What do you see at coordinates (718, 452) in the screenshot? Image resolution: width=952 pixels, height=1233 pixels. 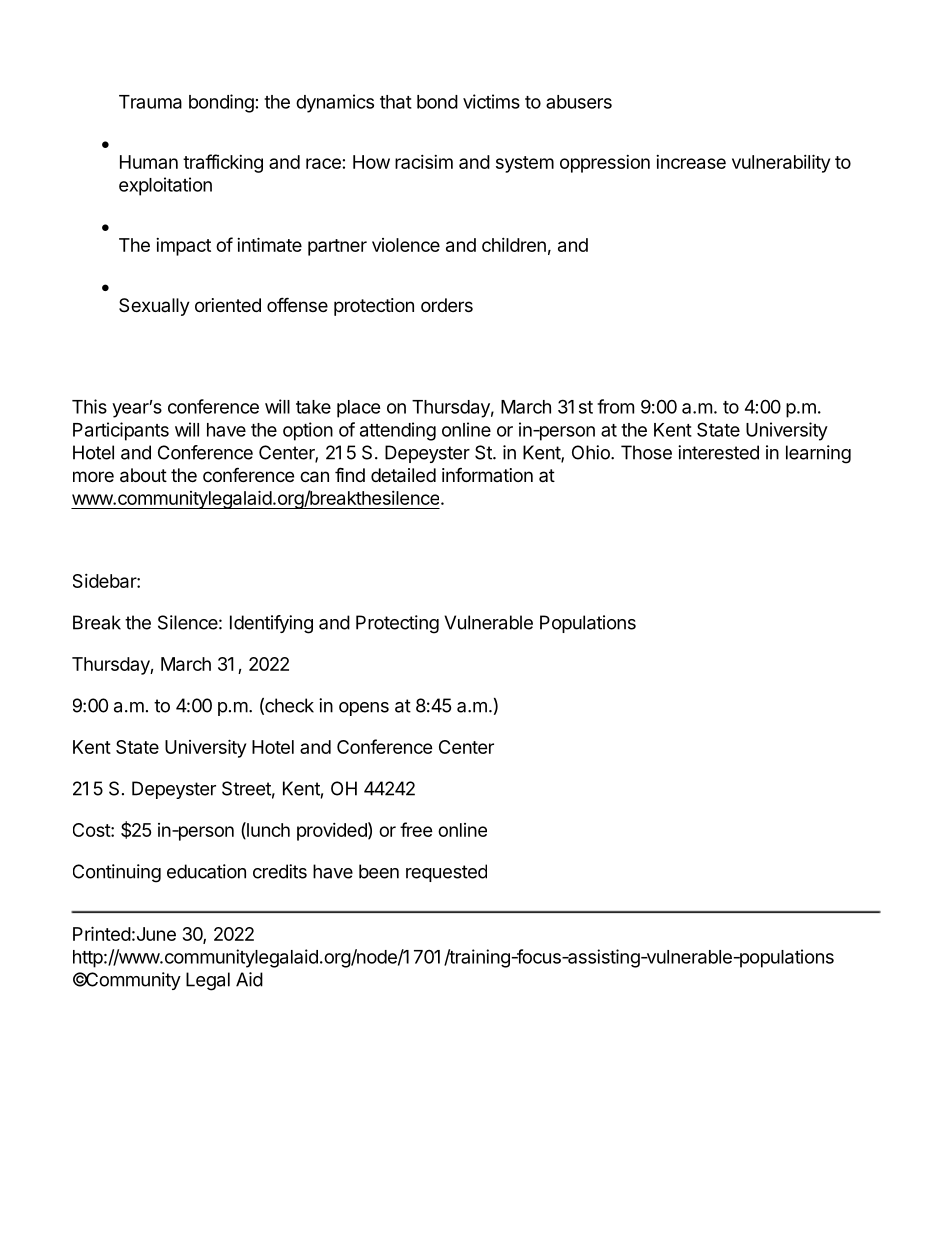 I see `interested` at bounding box center [718, 452].
